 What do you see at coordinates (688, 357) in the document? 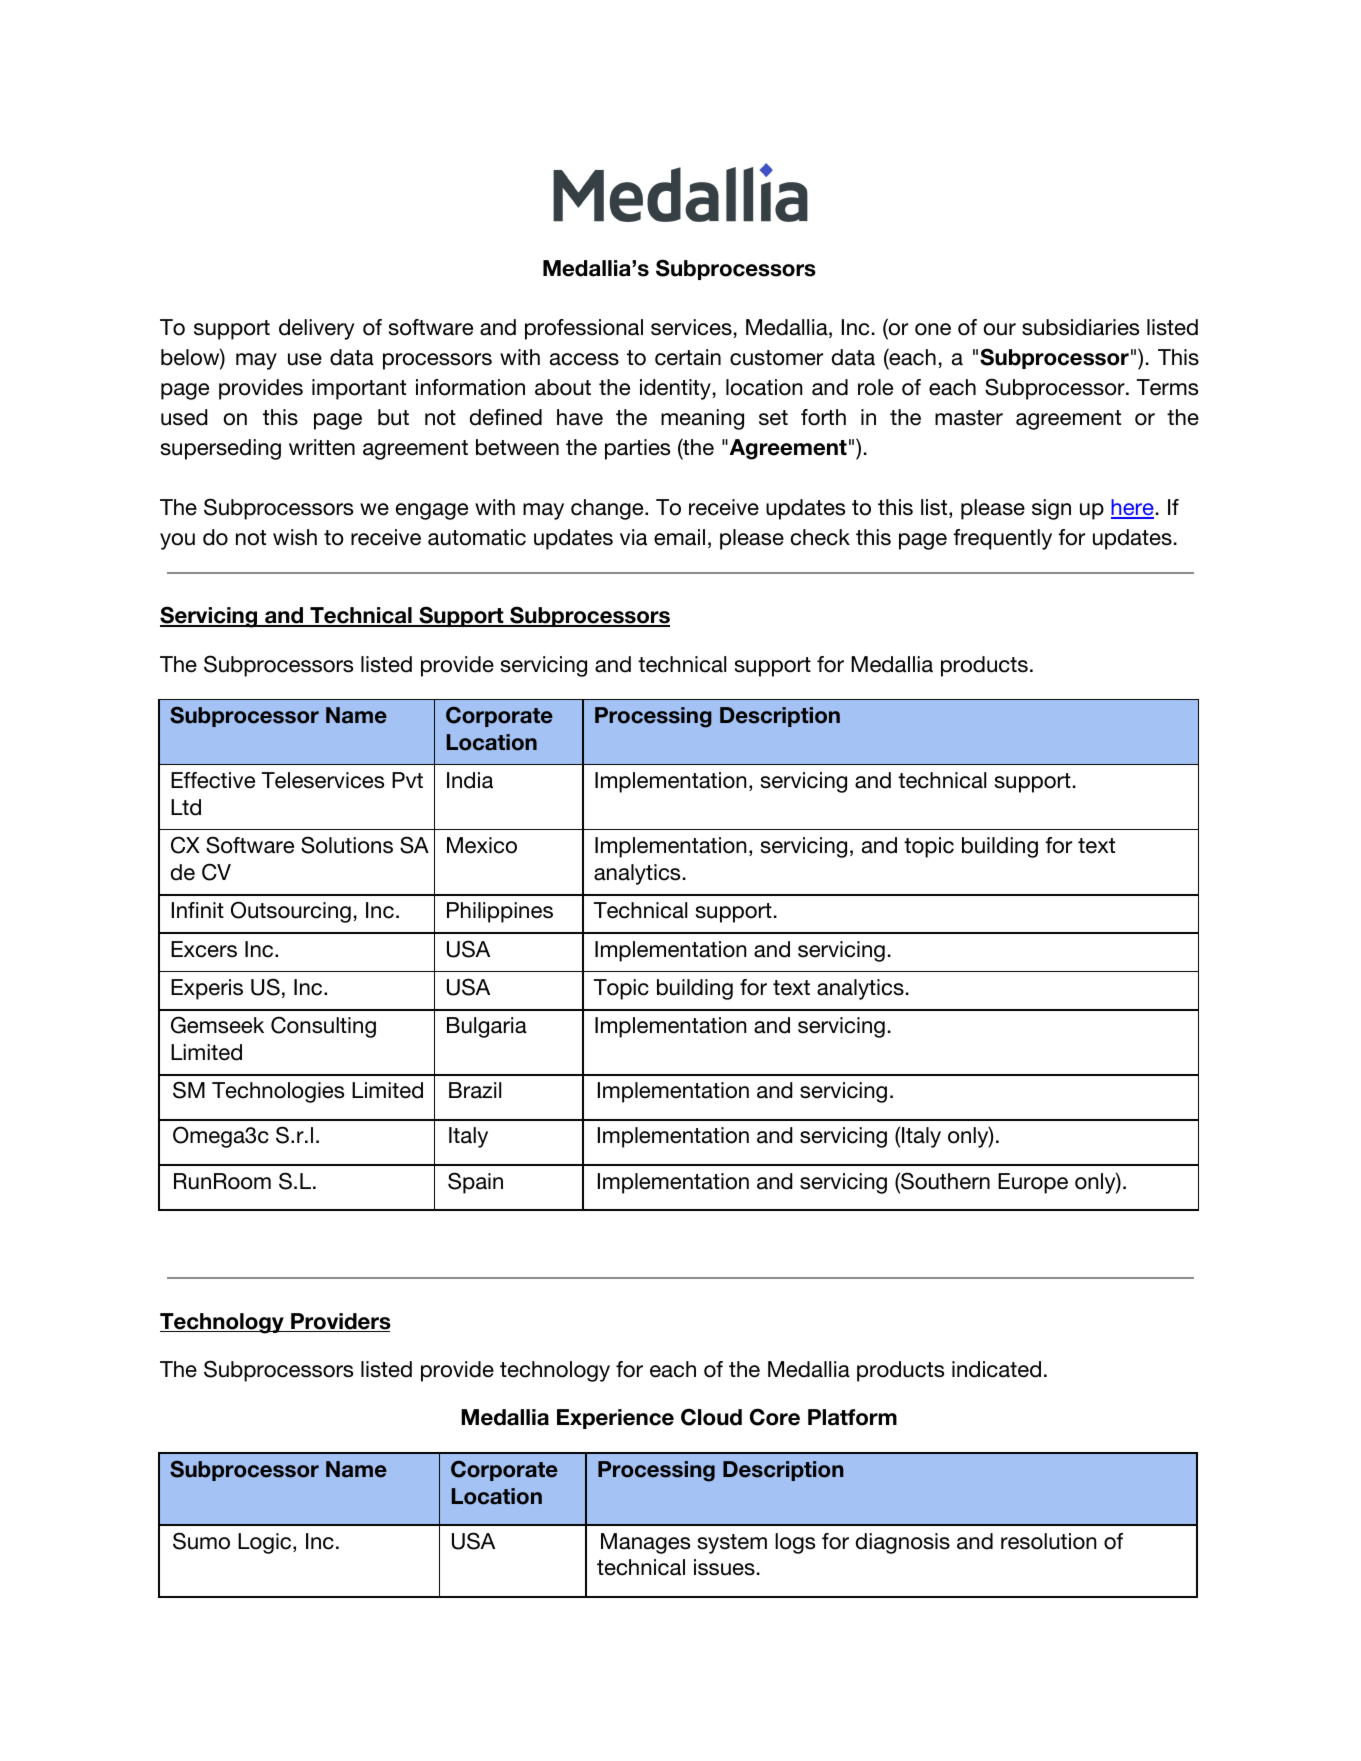
I see `certain` at bounding box center [688, 357].
